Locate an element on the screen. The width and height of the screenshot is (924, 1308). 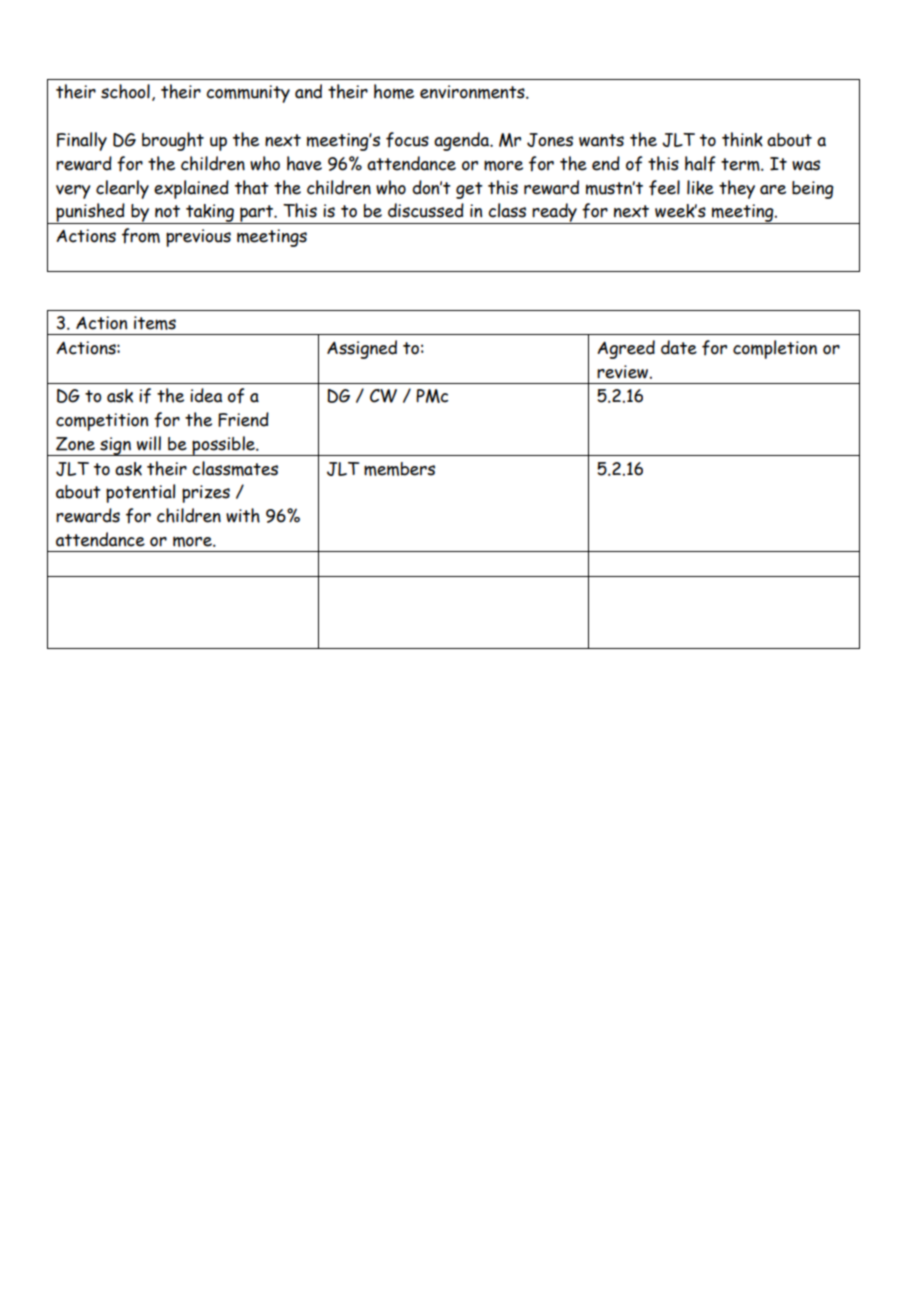
not is located at coordinates (167, 211).
